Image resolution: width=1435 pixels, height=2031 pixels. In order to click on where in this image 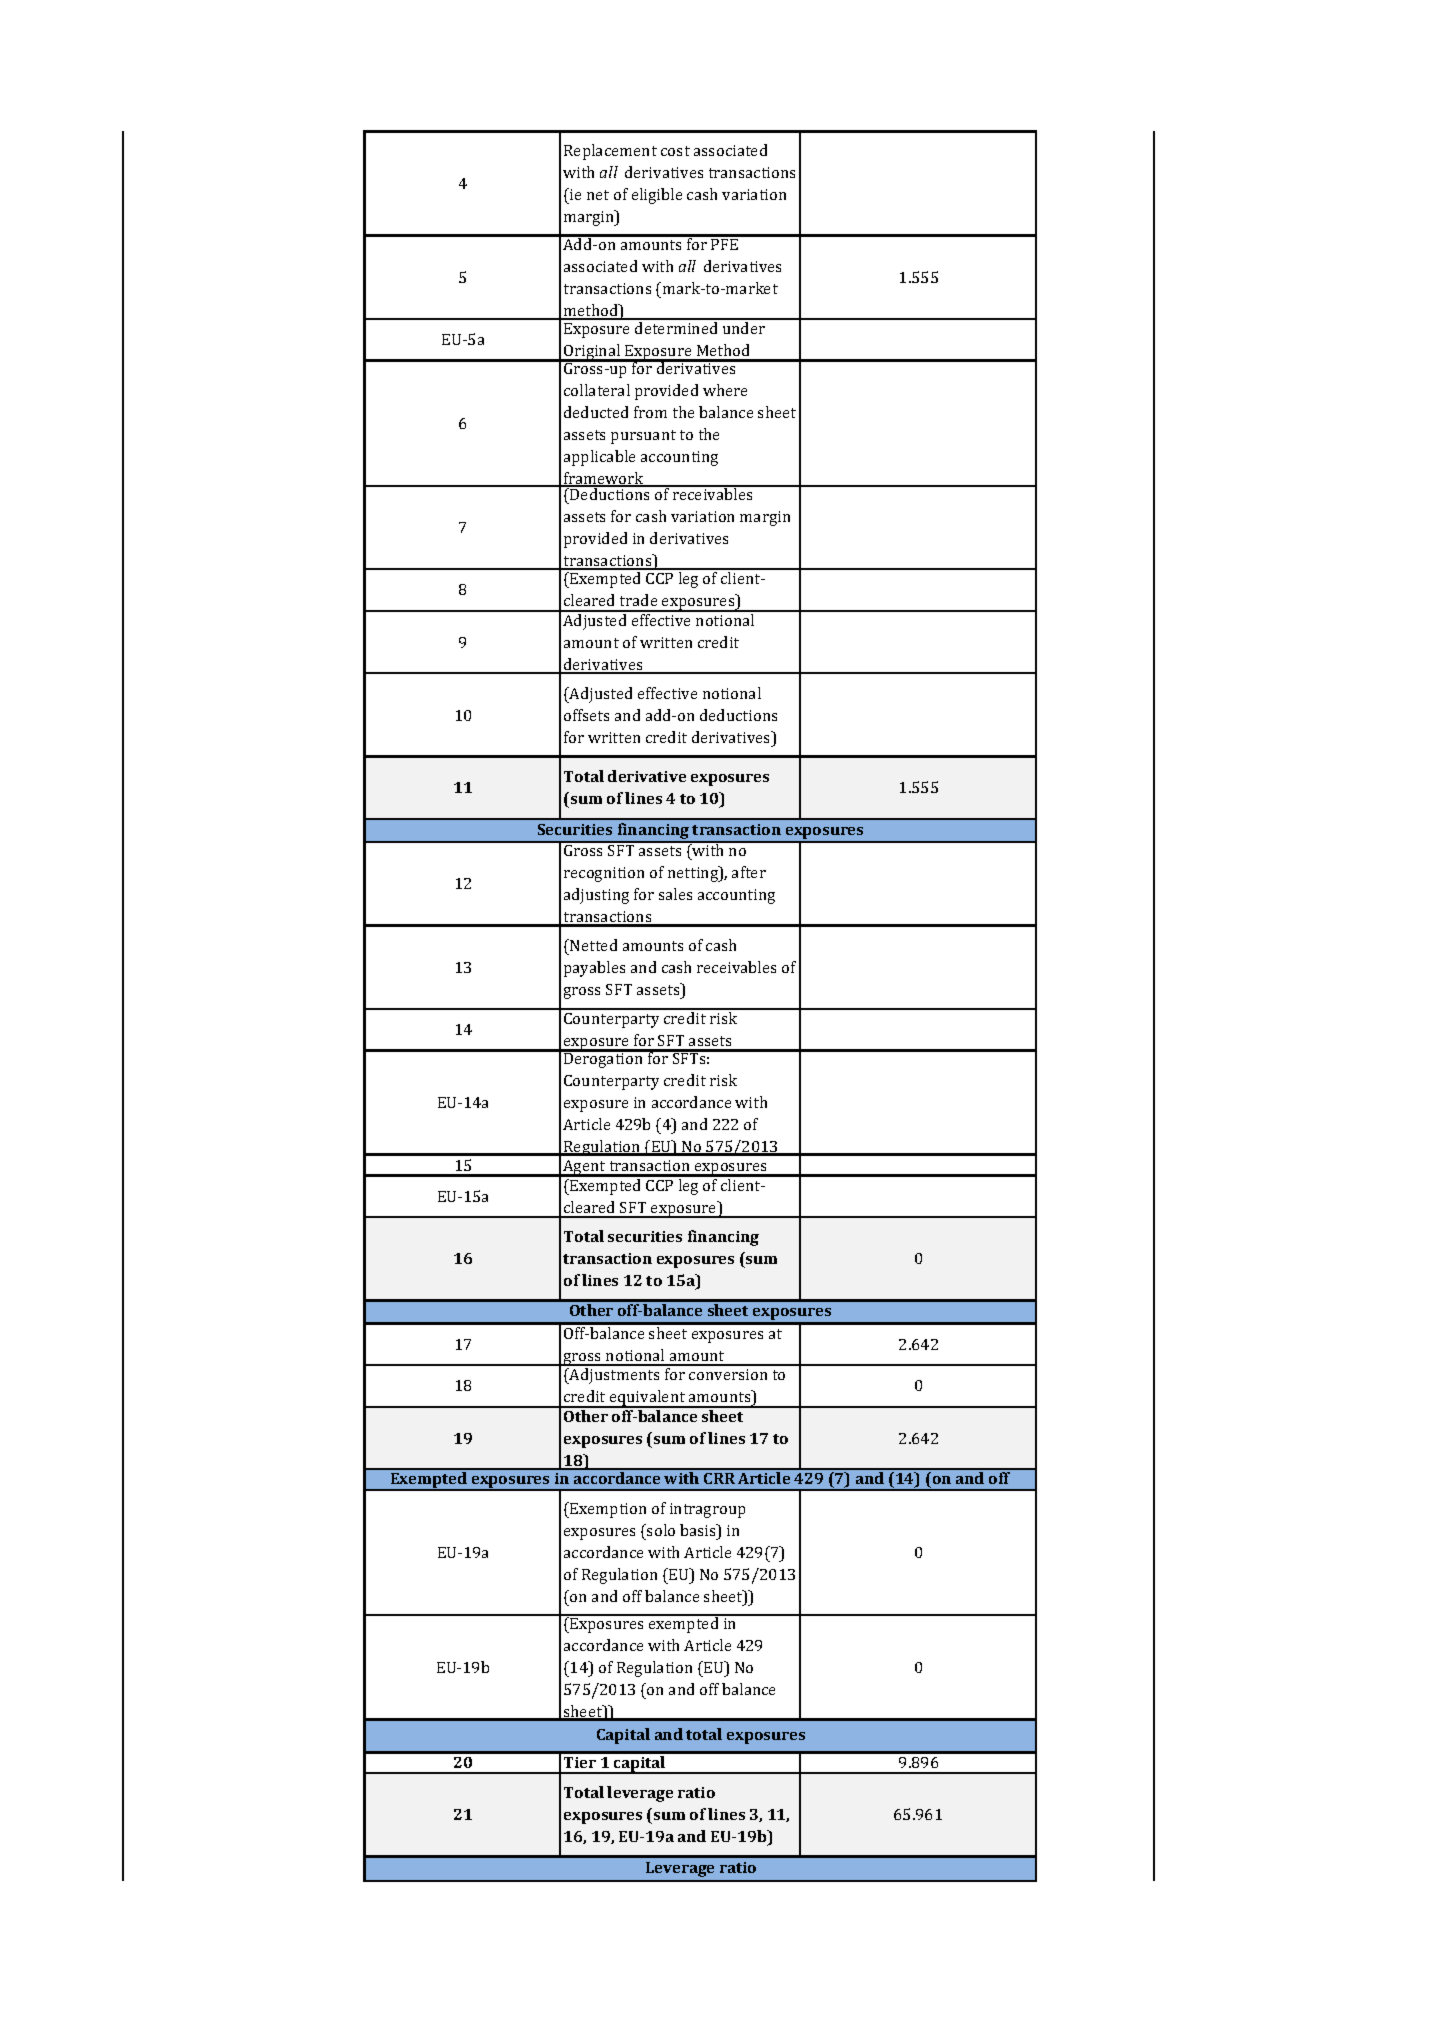, I will do `click(725, 390)`.
